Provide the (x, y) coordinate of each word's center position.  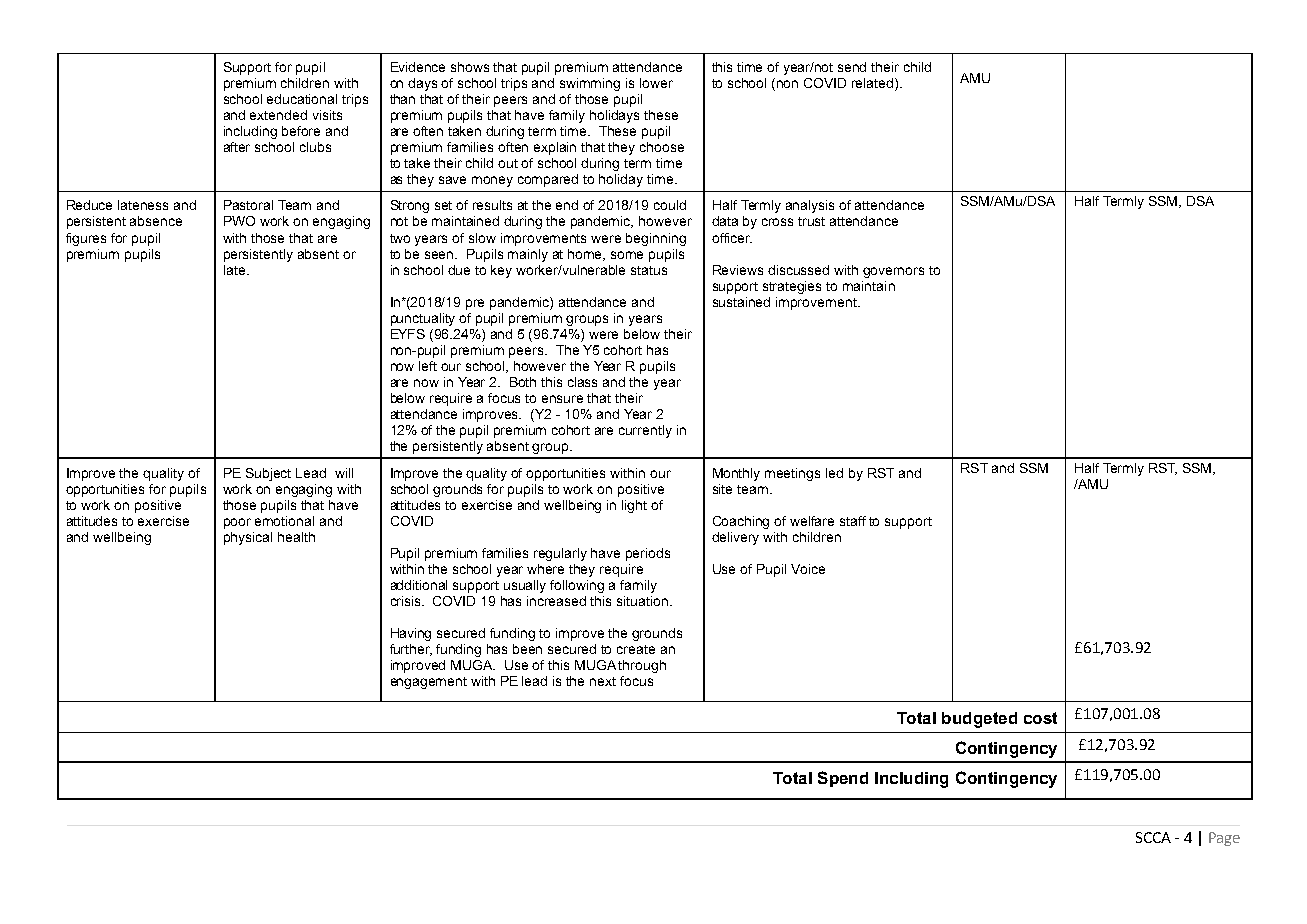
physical (248, 538)
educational (302, 99)
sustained (741, 302)
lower (656, 83)
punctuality (423, 319)
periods (648, 554)
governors (893, 272)
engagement (429, 683)
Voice (808, 569)
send (852, 67)
